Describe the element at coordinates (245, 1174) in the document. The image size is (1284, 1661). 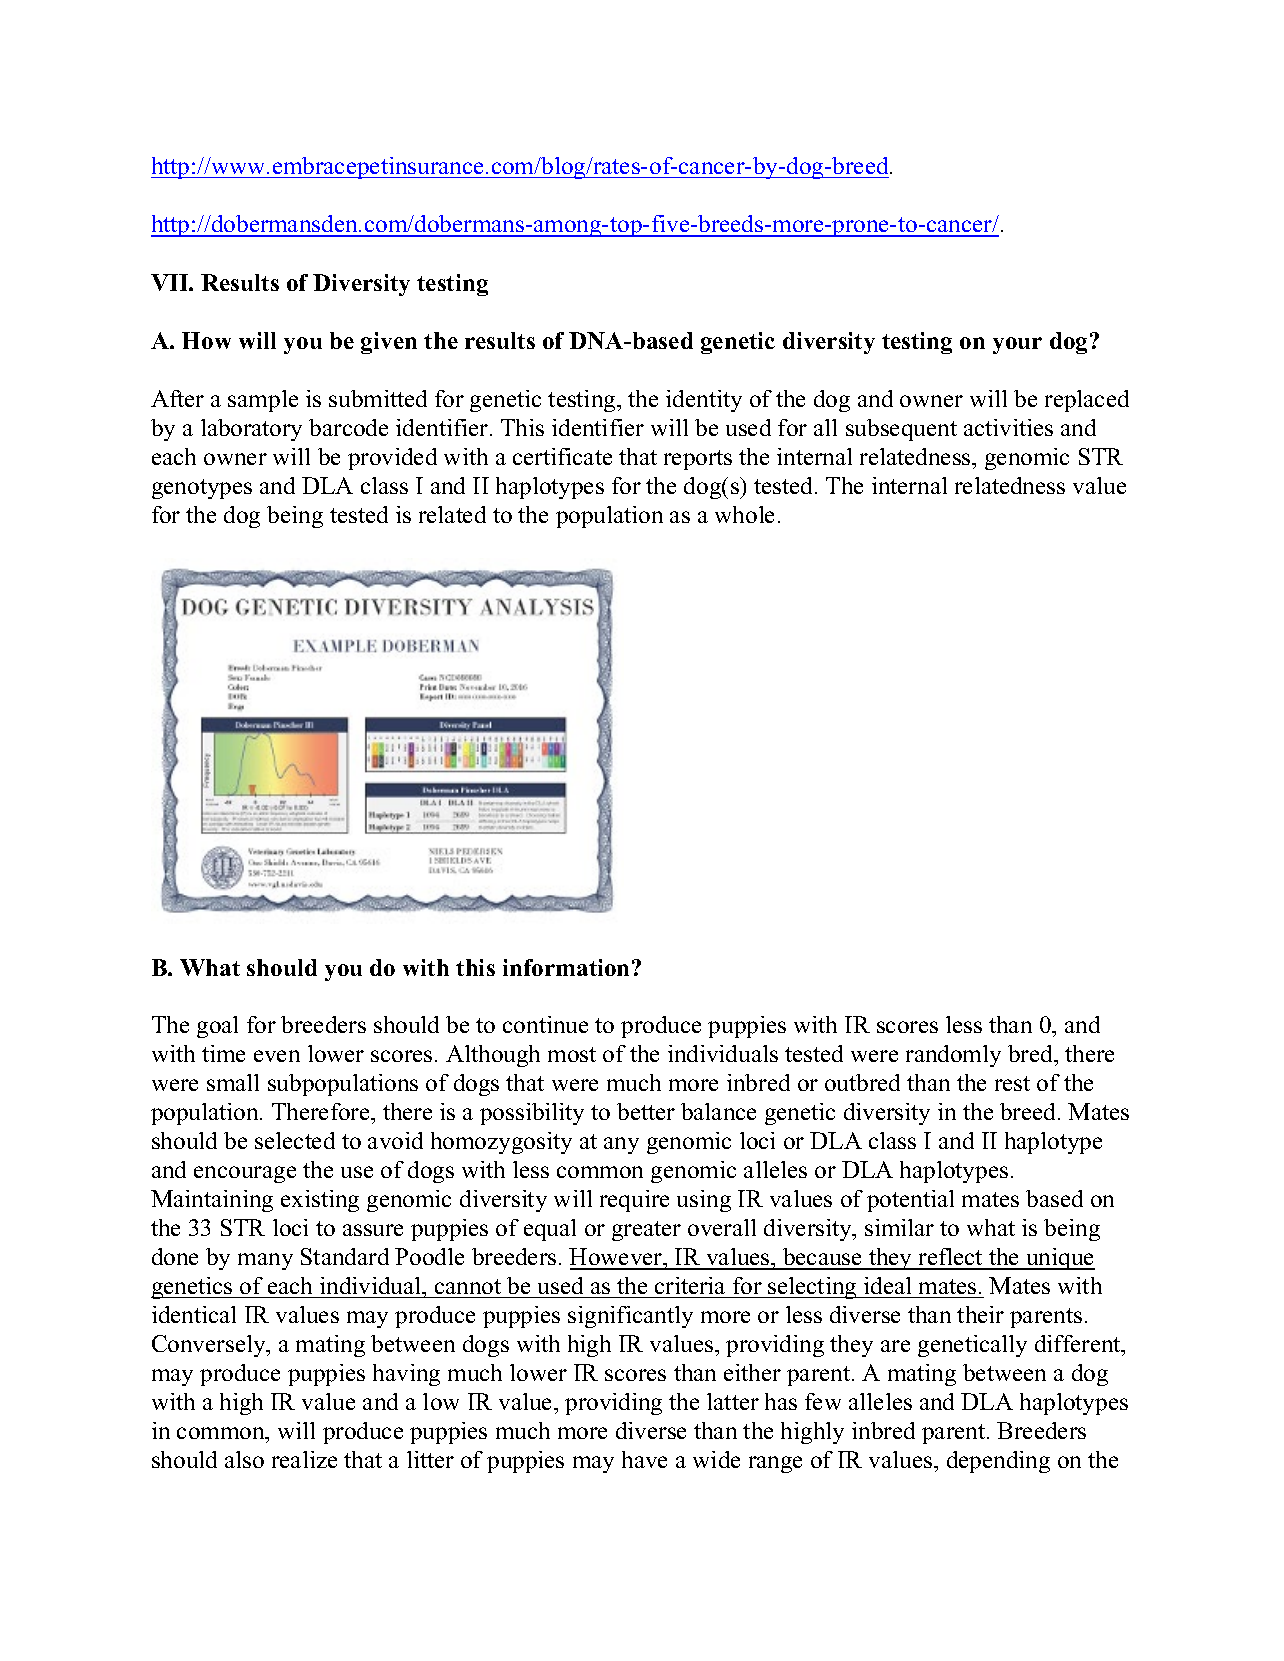
I see `encourage` at that location.
